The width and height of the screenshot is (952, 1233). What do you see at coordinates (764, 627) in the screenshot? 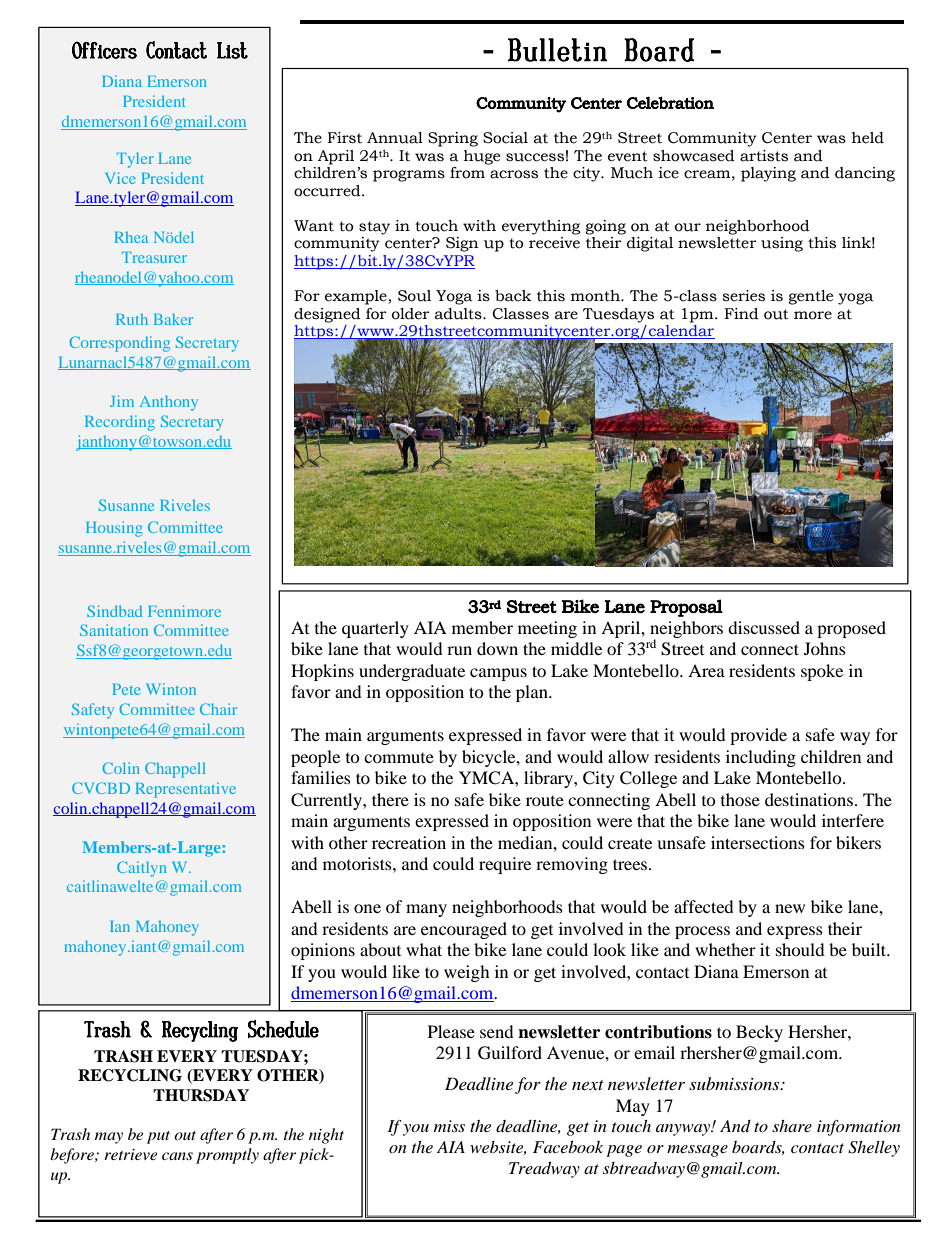
I see `discussed` at bounding box center [764, 627].
